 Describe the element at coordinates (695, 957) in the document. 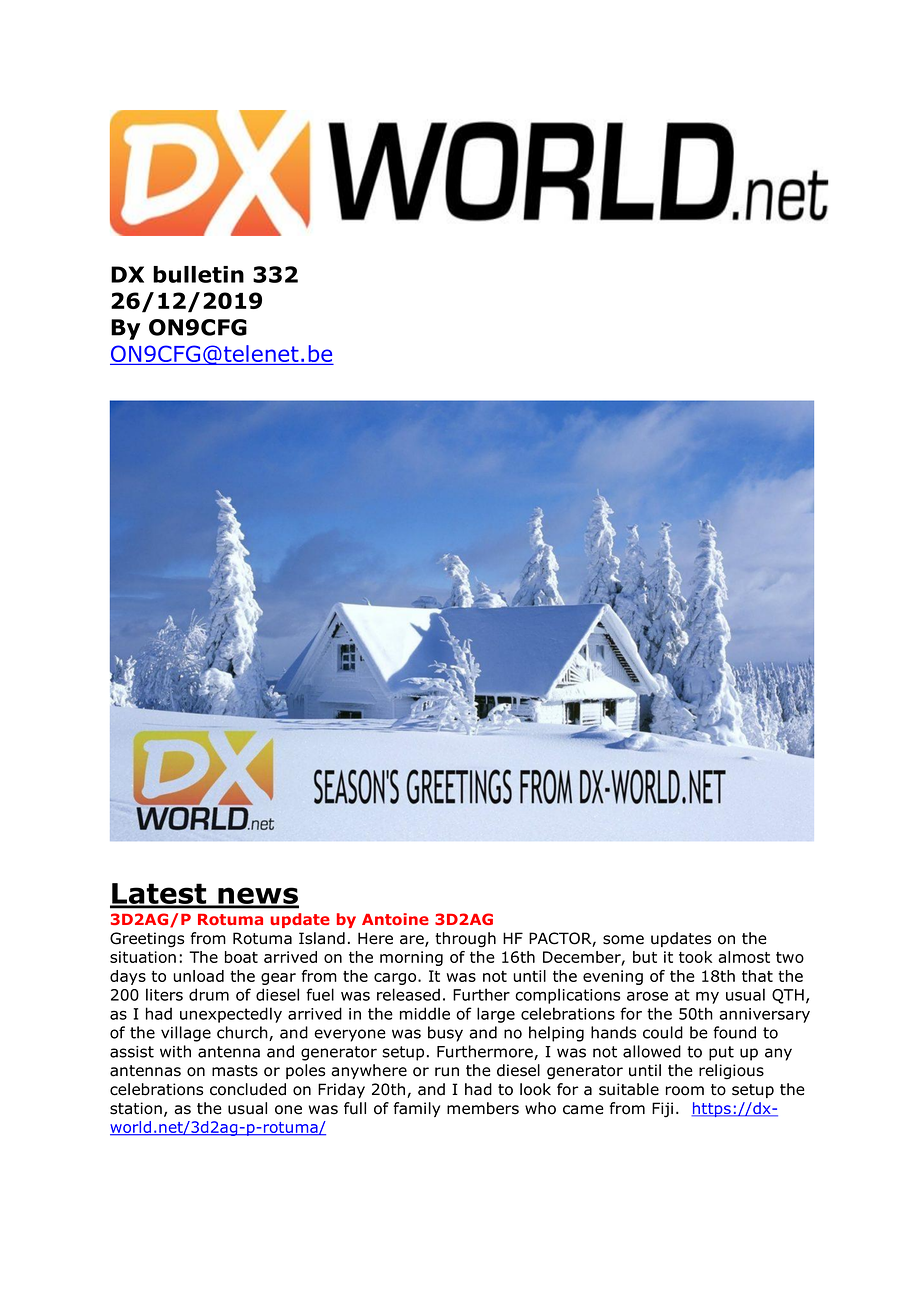

I see `took` at that location.
